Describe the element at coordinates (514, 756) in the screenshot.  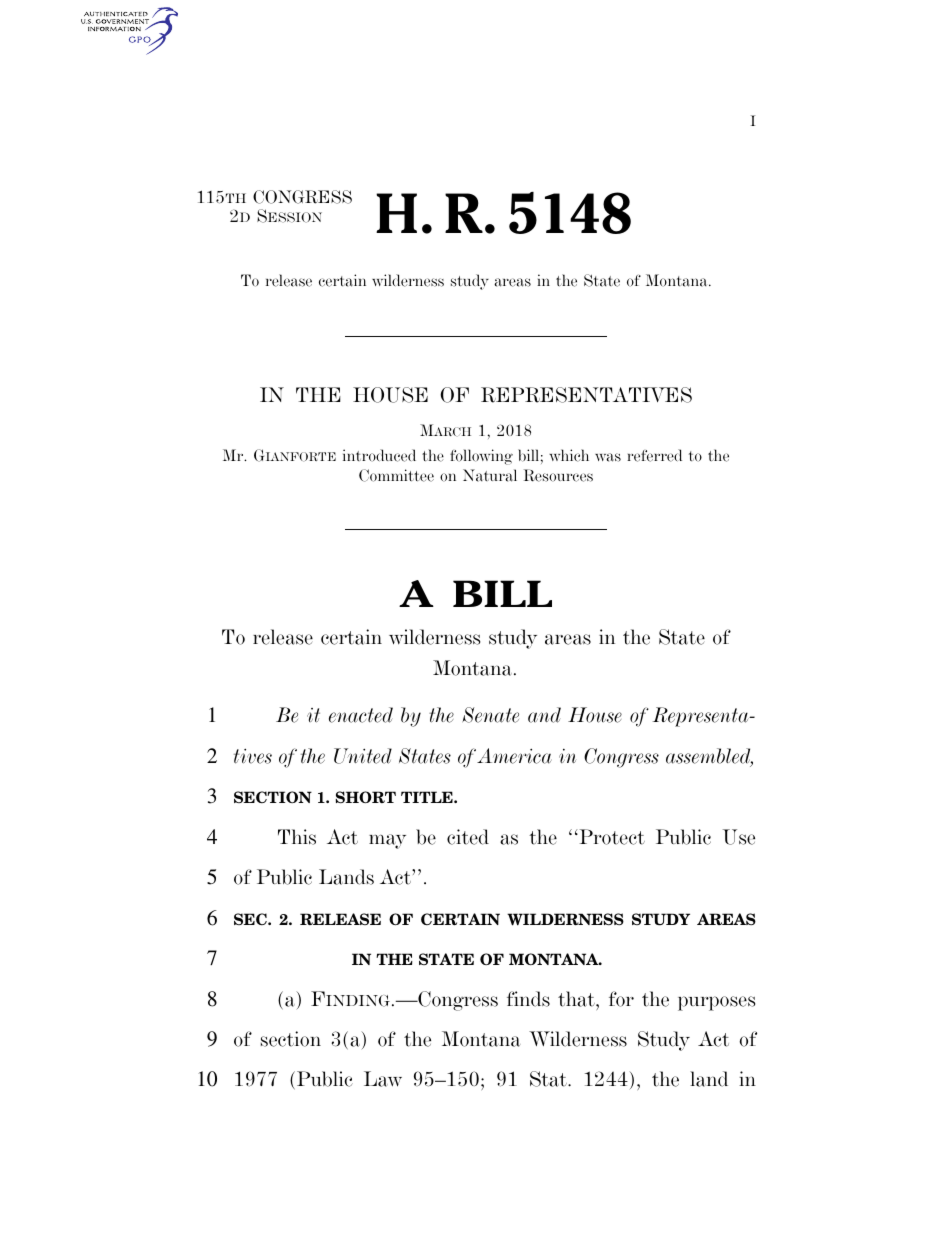
I see `America` at that location.
